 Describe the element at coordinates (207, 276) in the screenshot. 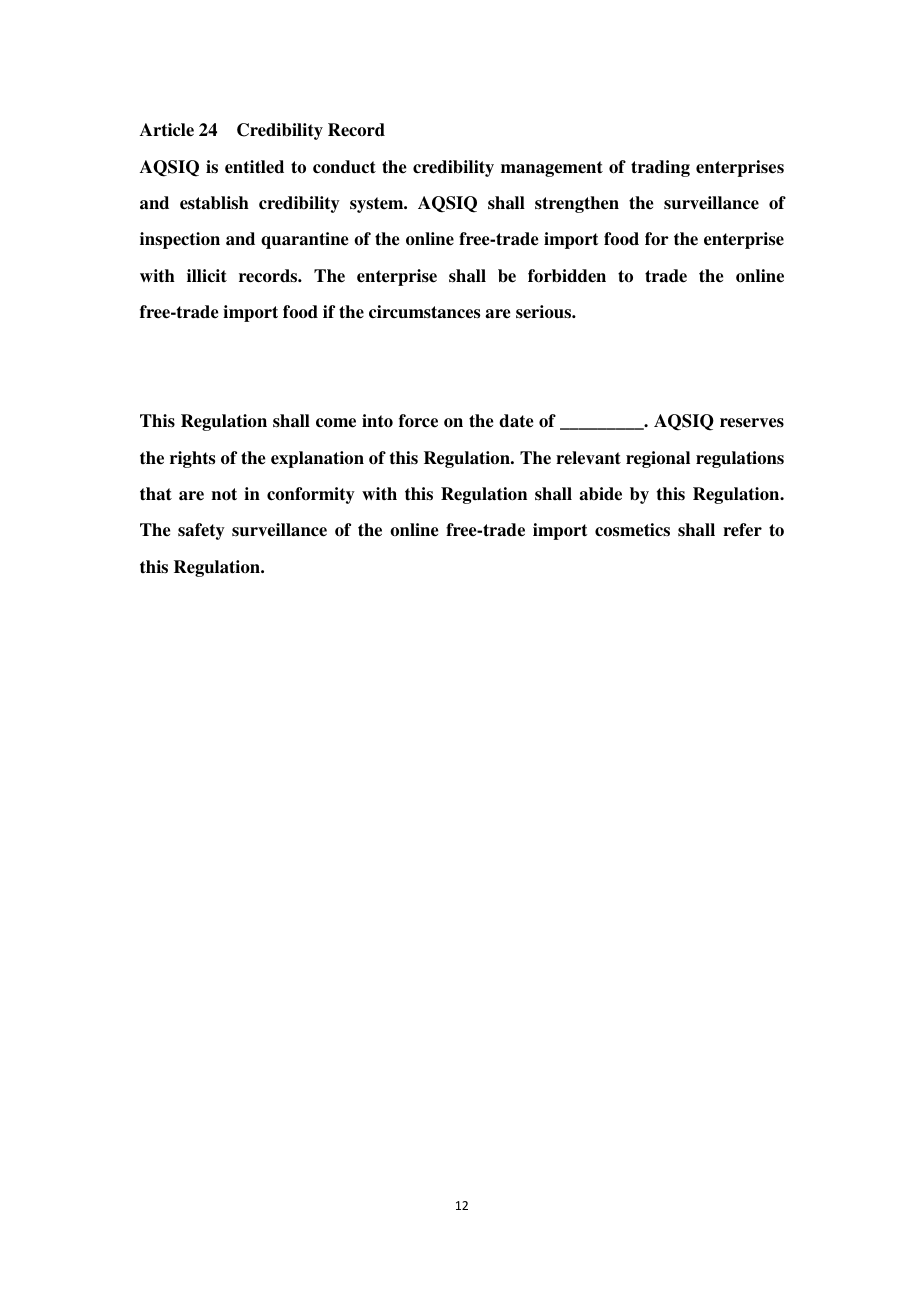

I see `illicit` at that location.
